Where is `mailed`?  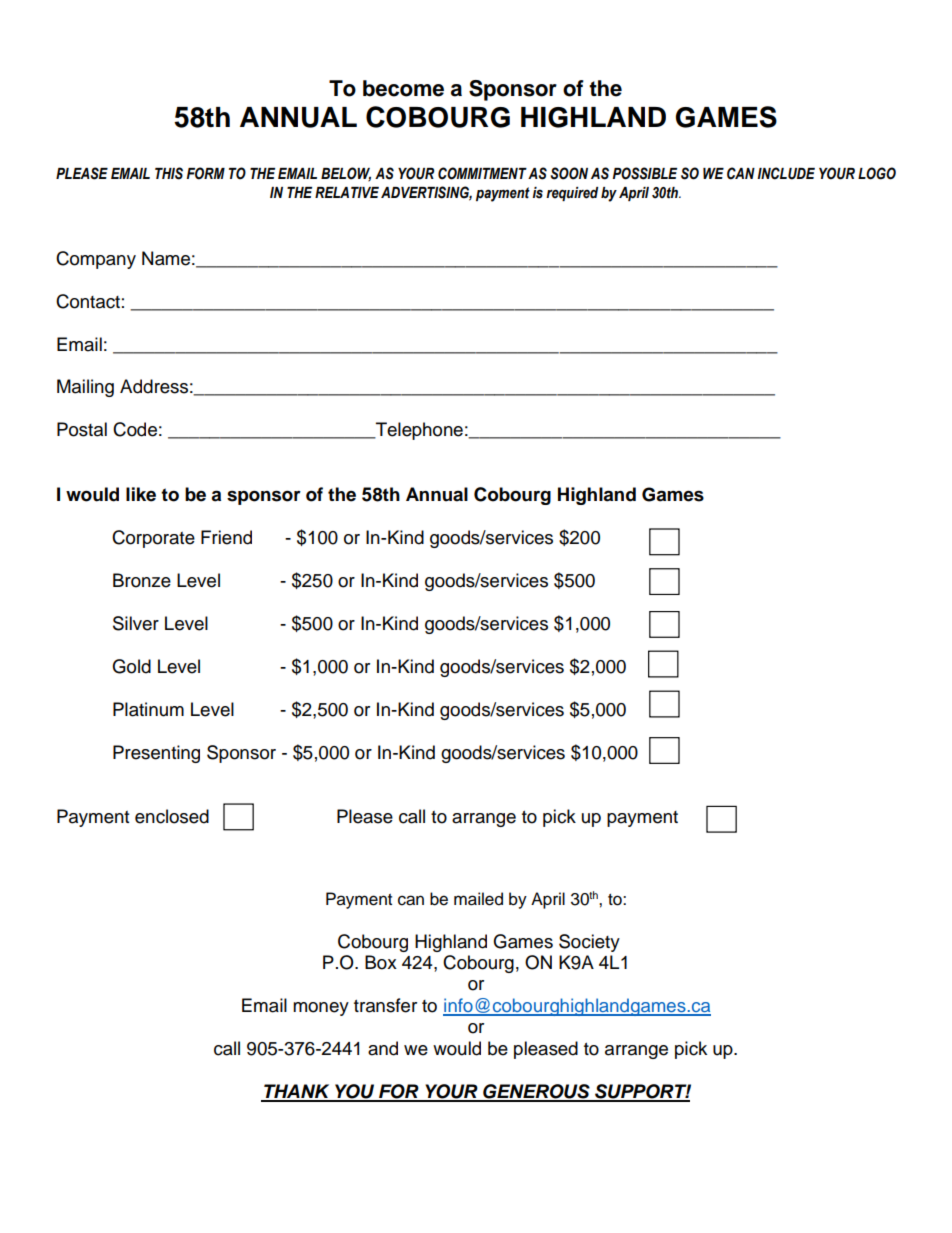 mailed is located at coordinates (478, 899).
